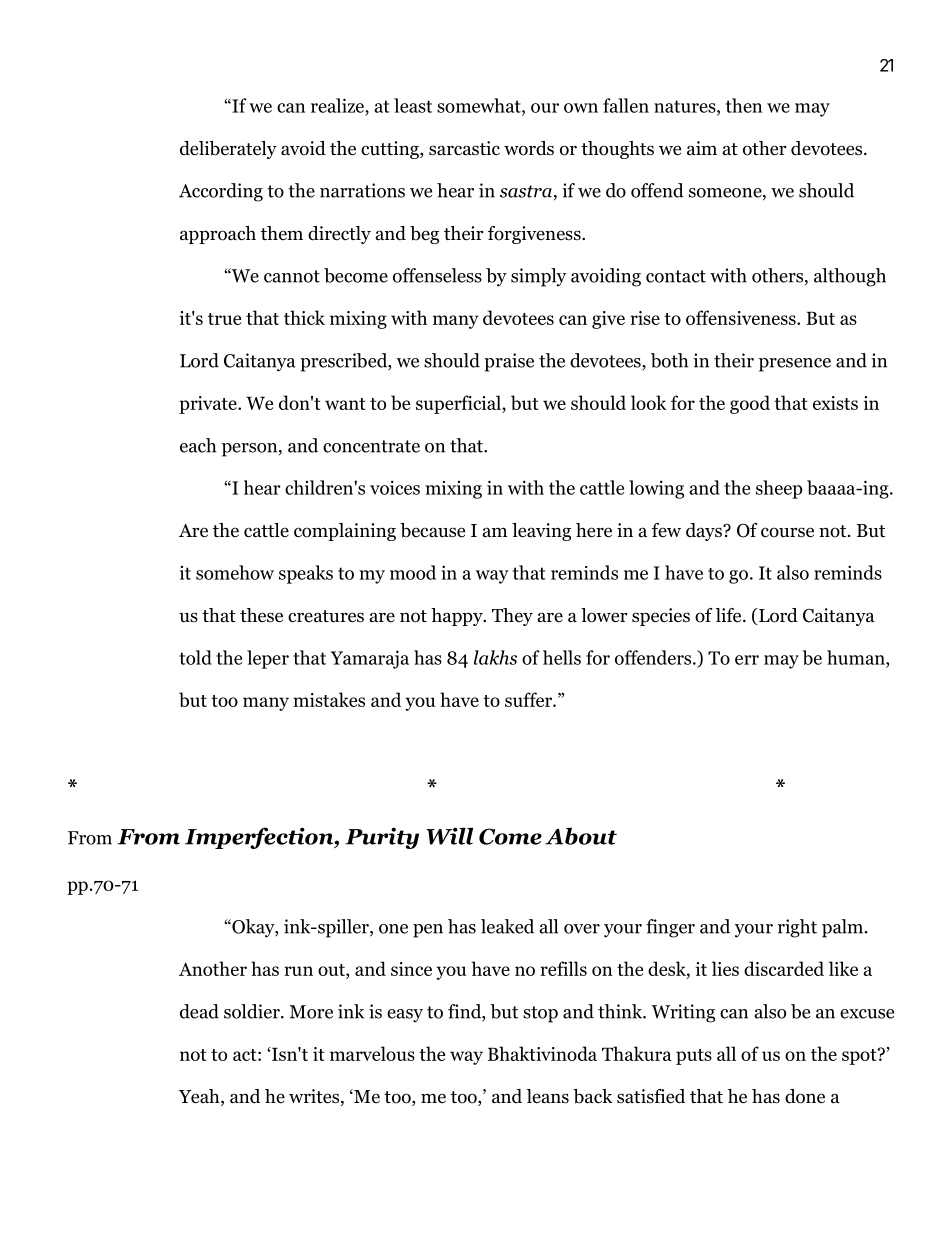 The image size is (952, 1233). Describe the element at coordinates (779, 489) in the screenshot. I see `sheep` at that location.
